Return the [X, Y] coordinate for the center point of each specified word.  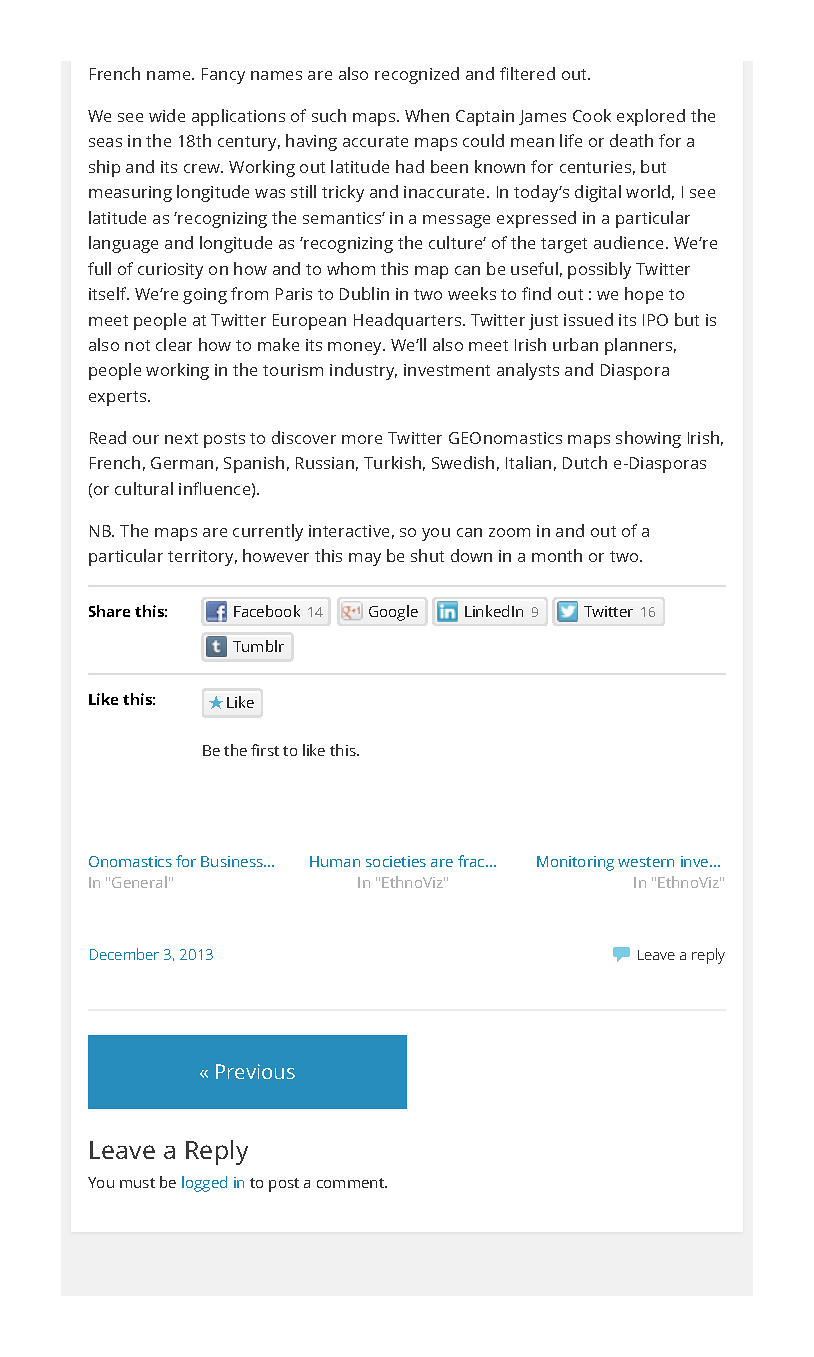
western [646, 862]
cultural [144, 488]
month [557, 555]
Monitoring [575, 863]
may [365, 559]
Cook [592, 115]
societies [396, 861]
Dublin [364, 293]
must [137, 1183]
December [124, 954]
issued [588, 319]
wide [167, 115]
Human [335, 861]
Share [109, 611]
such [329, 115]
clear [174, 344]
